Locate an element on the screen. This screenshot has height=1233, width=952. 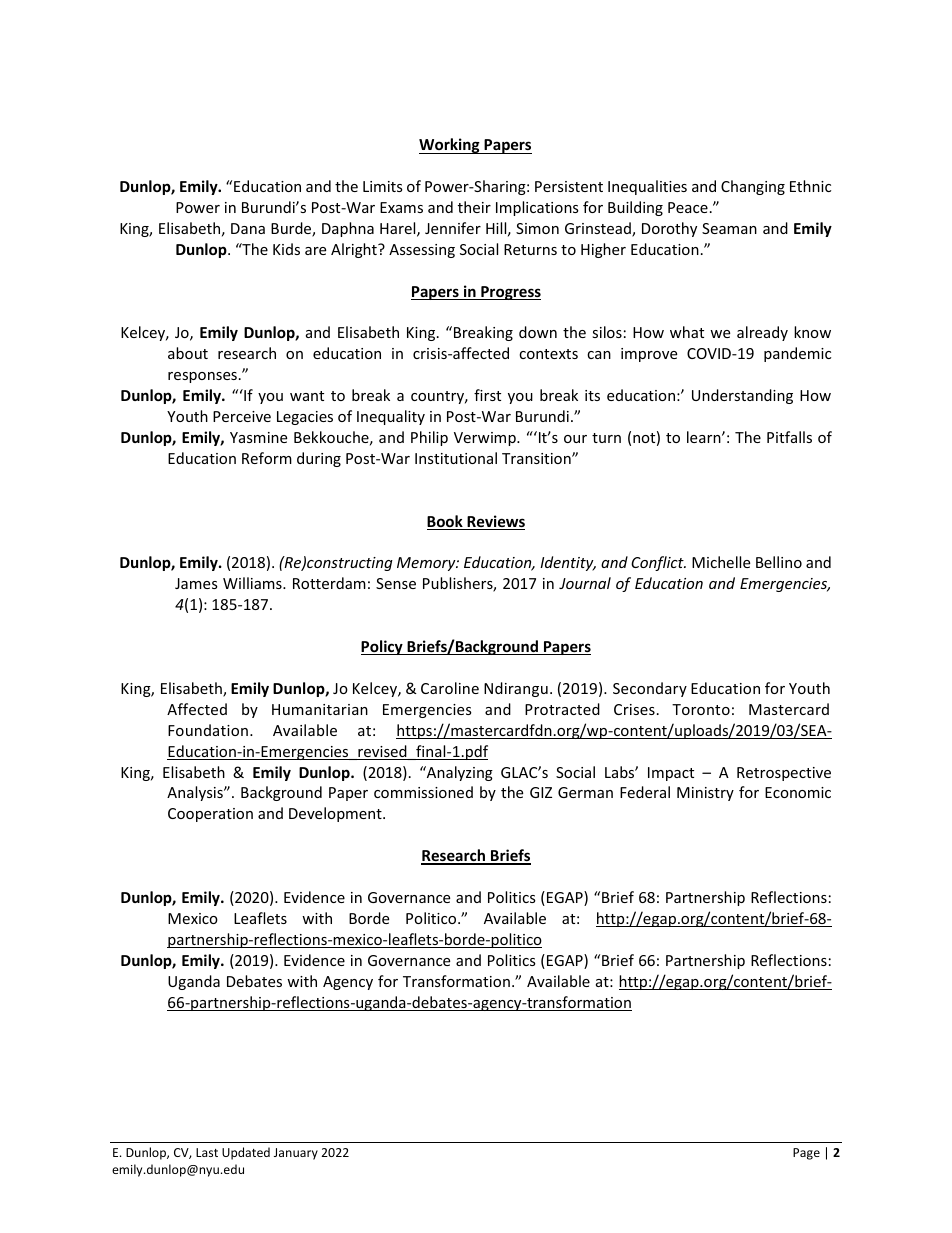
commissioned is located at coordinates (423, 792).
